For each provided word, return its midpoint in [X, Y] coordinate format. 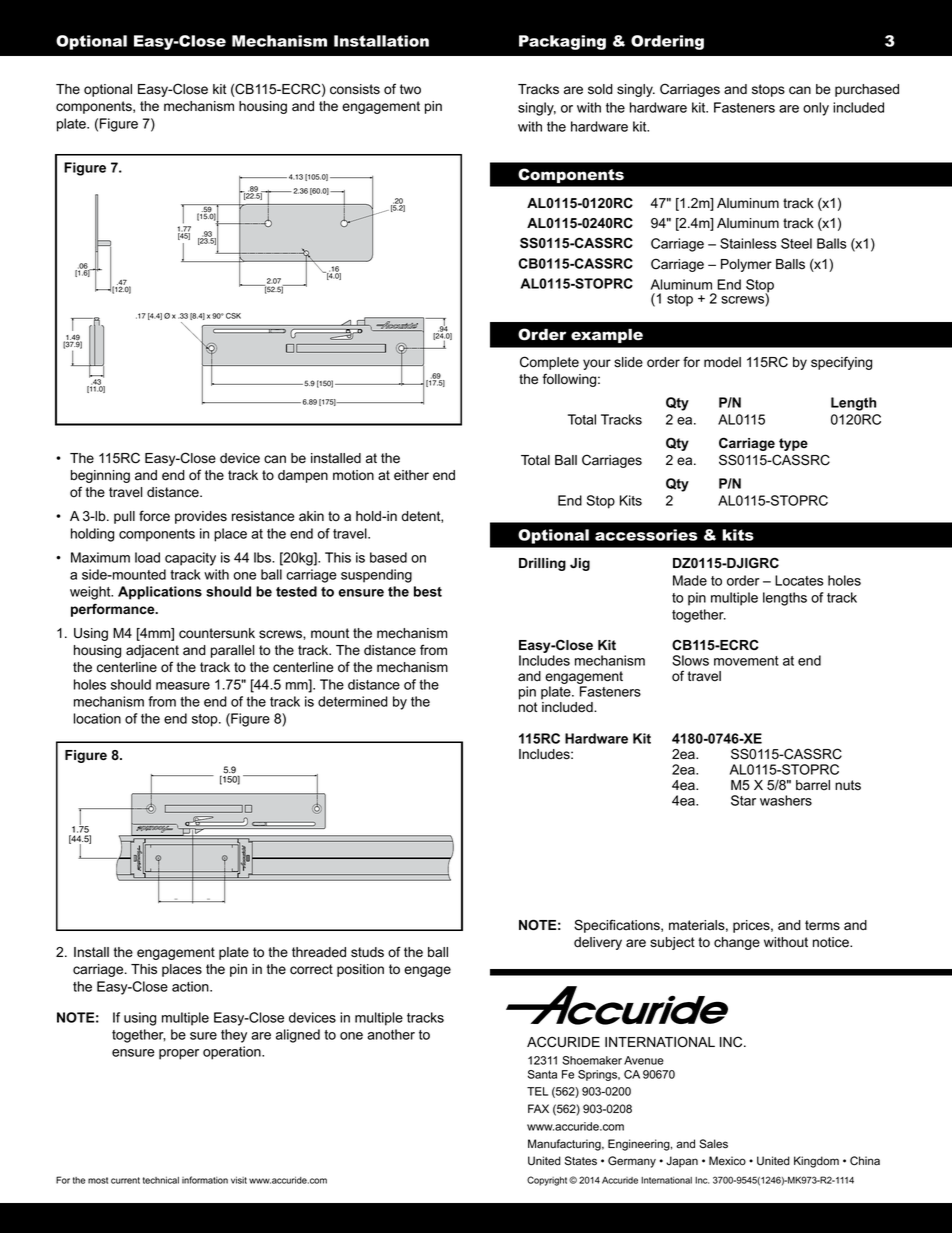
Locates [799, 580]
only [816, 109]
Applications [160, 593]
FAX [538, 1108]
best [428, 591]
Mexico [727, 1161]
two [410, 89]
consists [355, 89]
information [205, 1180]
